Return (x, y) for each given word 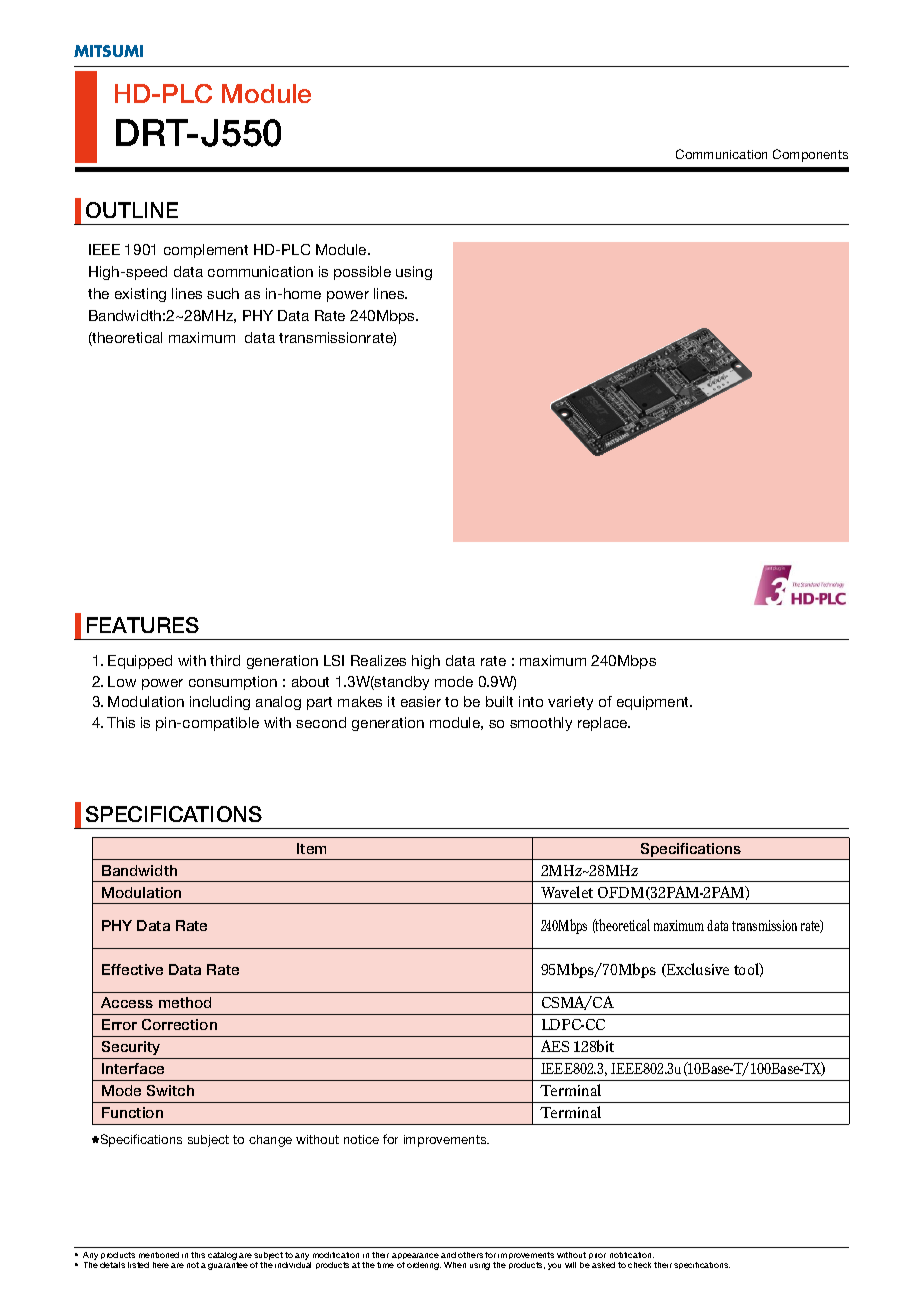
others (470, 1255)
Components (810, 155)
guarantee (228, 1266)
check (639, 1265)
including (220, 703)
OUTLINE (132, 210)
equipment (654, 703)
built (499, 701)
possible (362, 273)
